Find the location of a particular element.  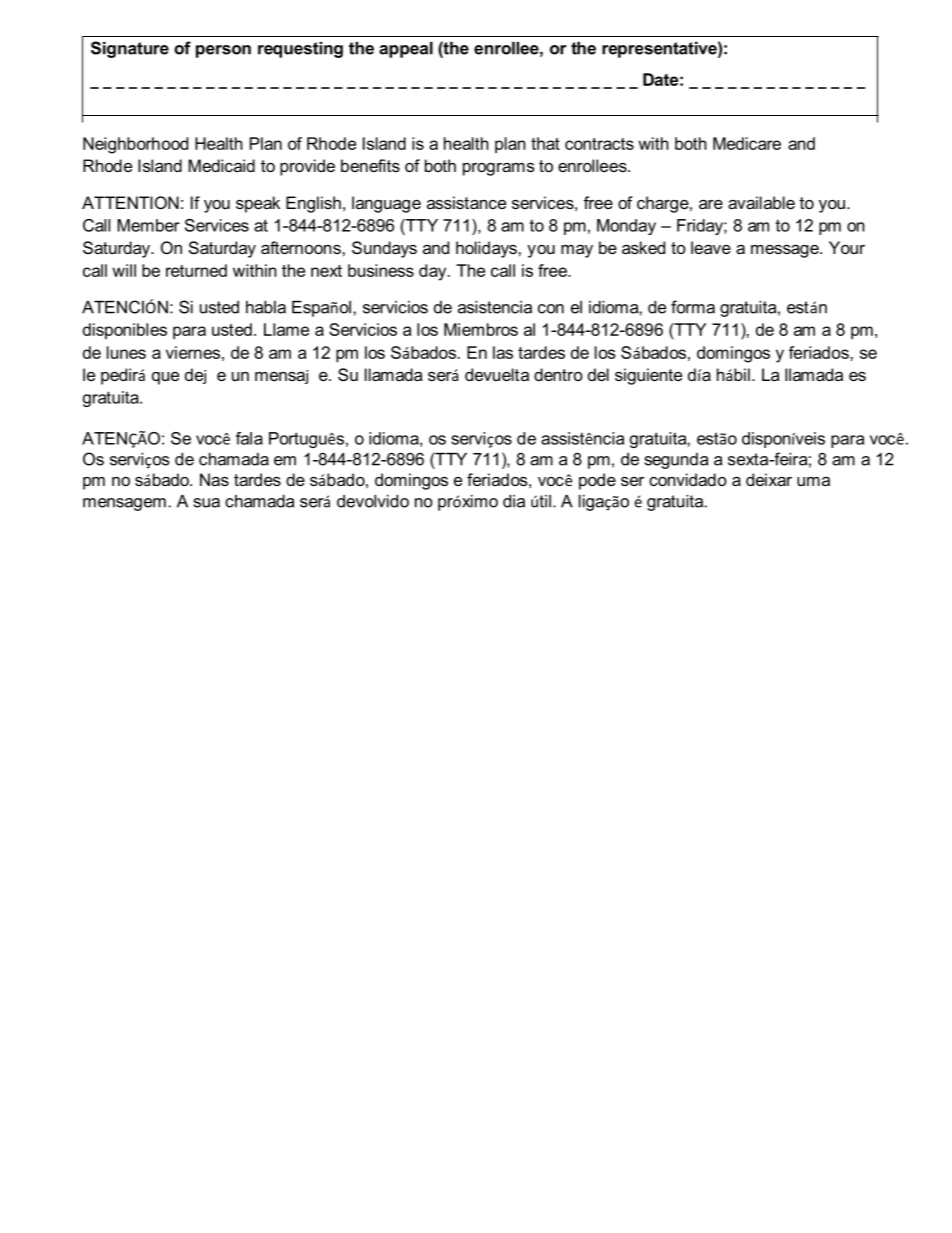

dia is located at coordinates (514, 501).
